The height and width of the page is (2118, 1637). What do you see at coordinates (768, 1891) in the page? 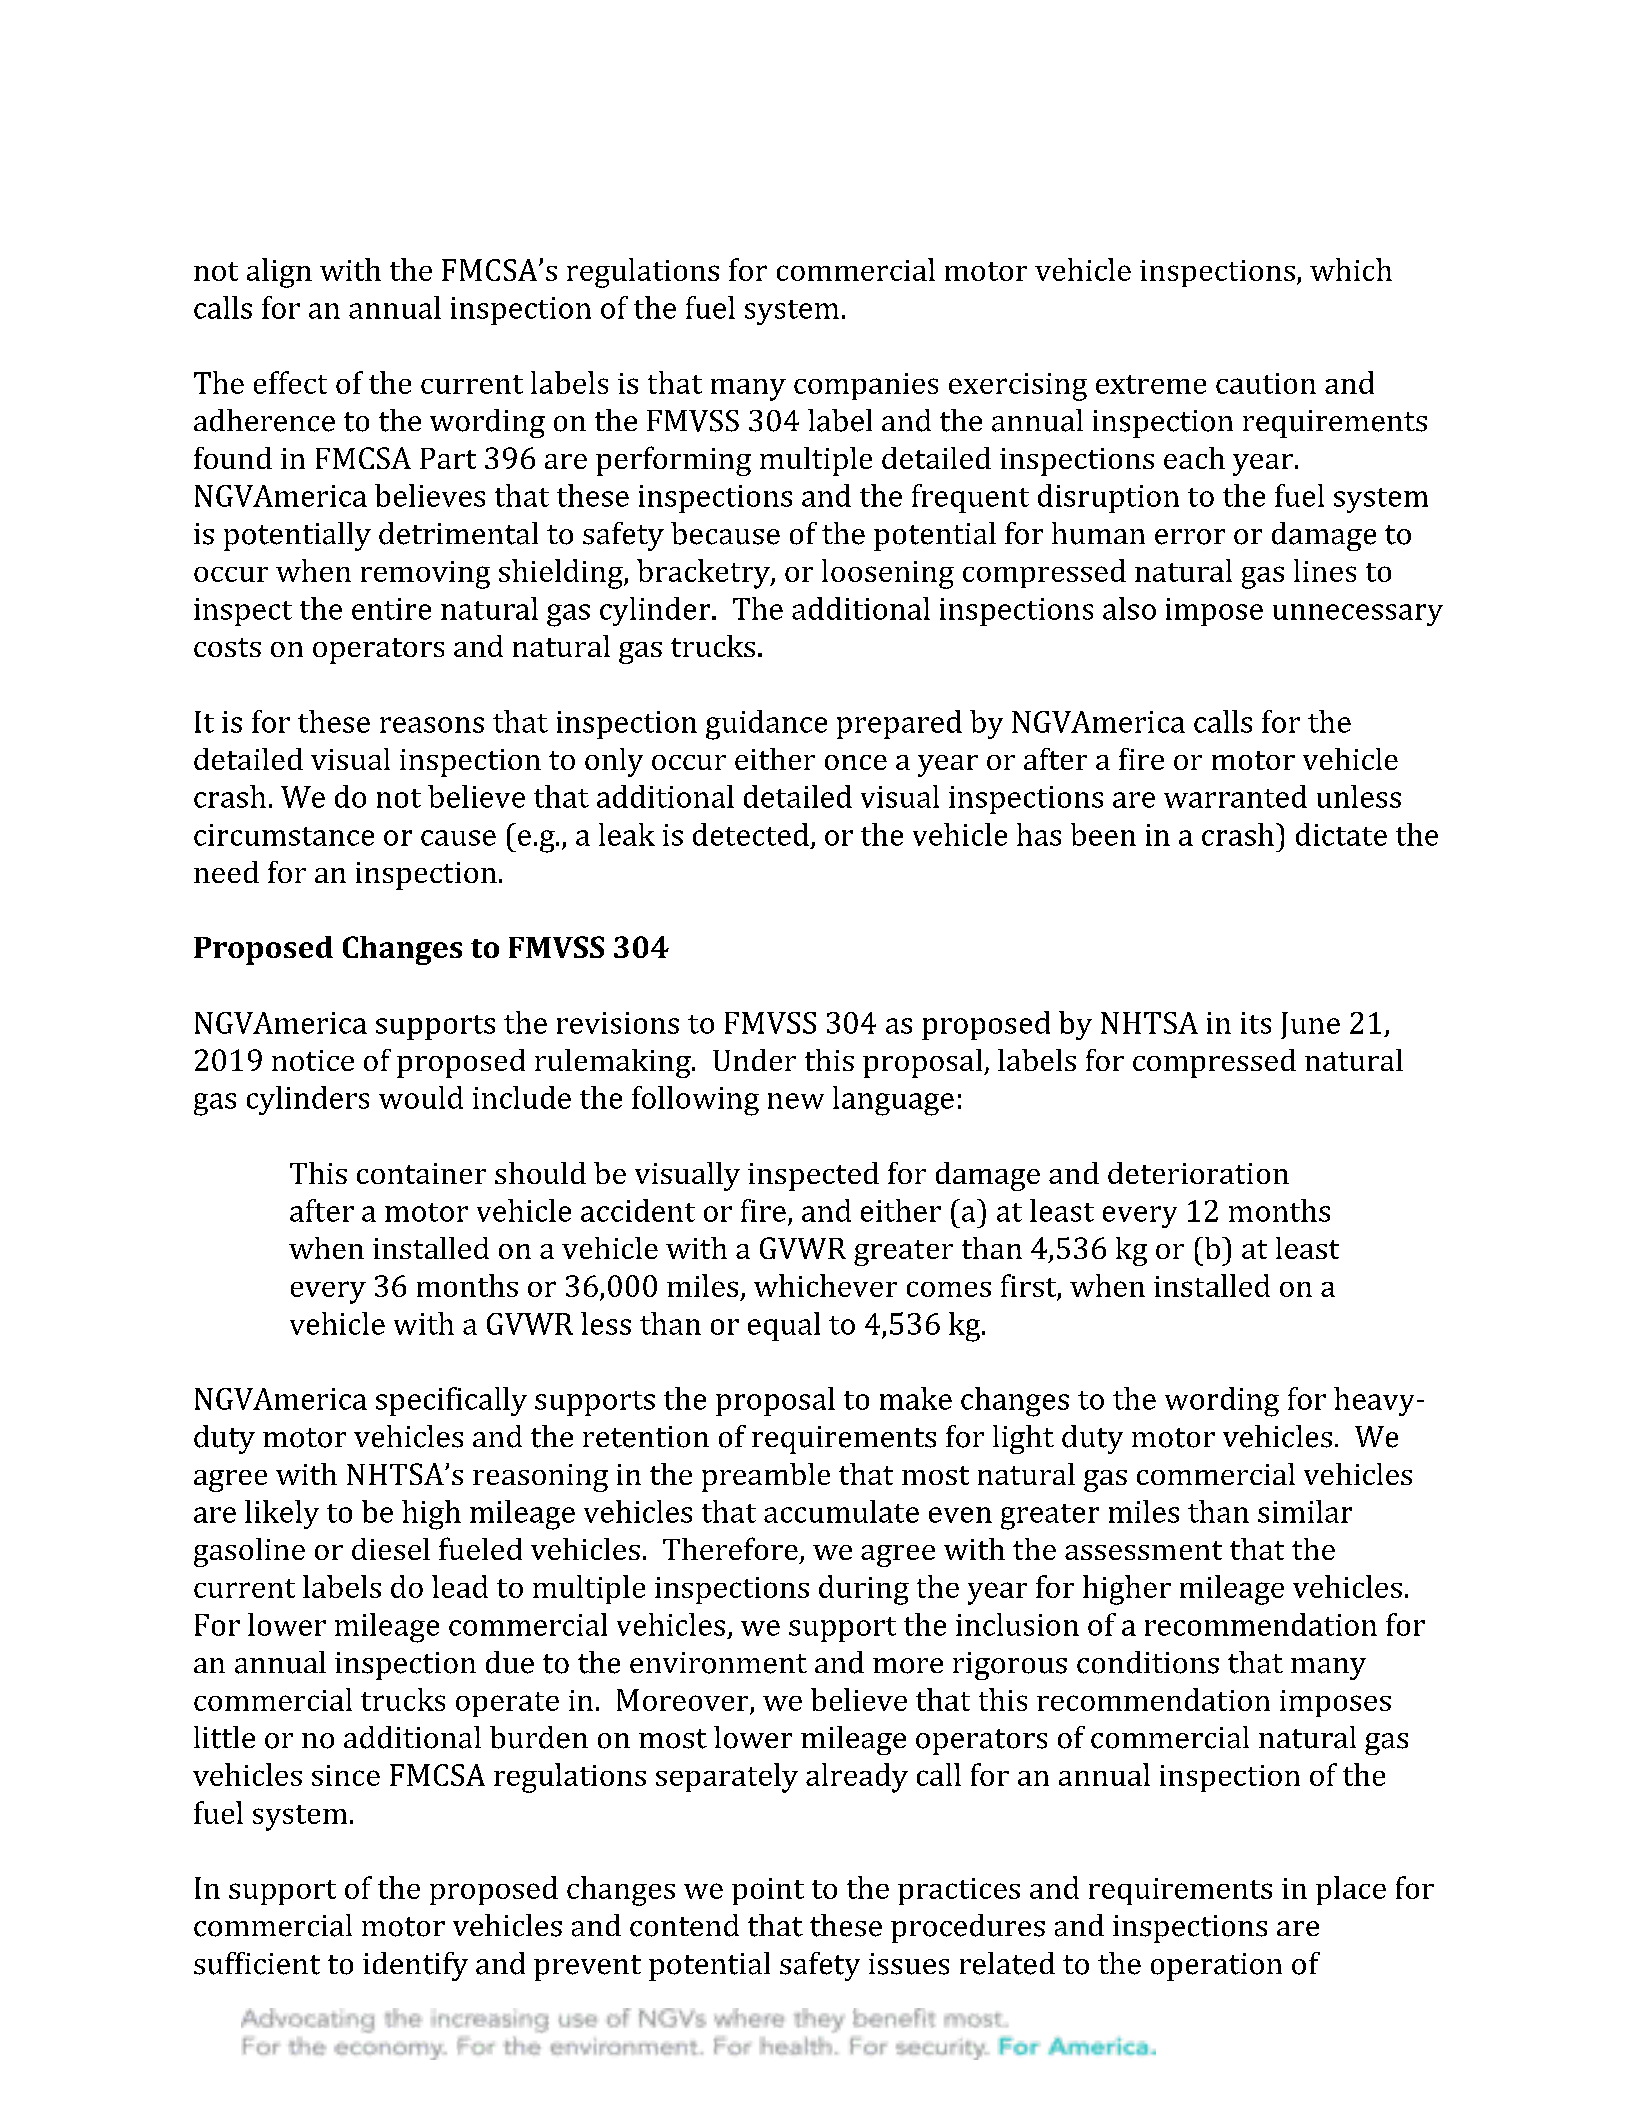
I see `point` at bounding box center [768, 1891].
